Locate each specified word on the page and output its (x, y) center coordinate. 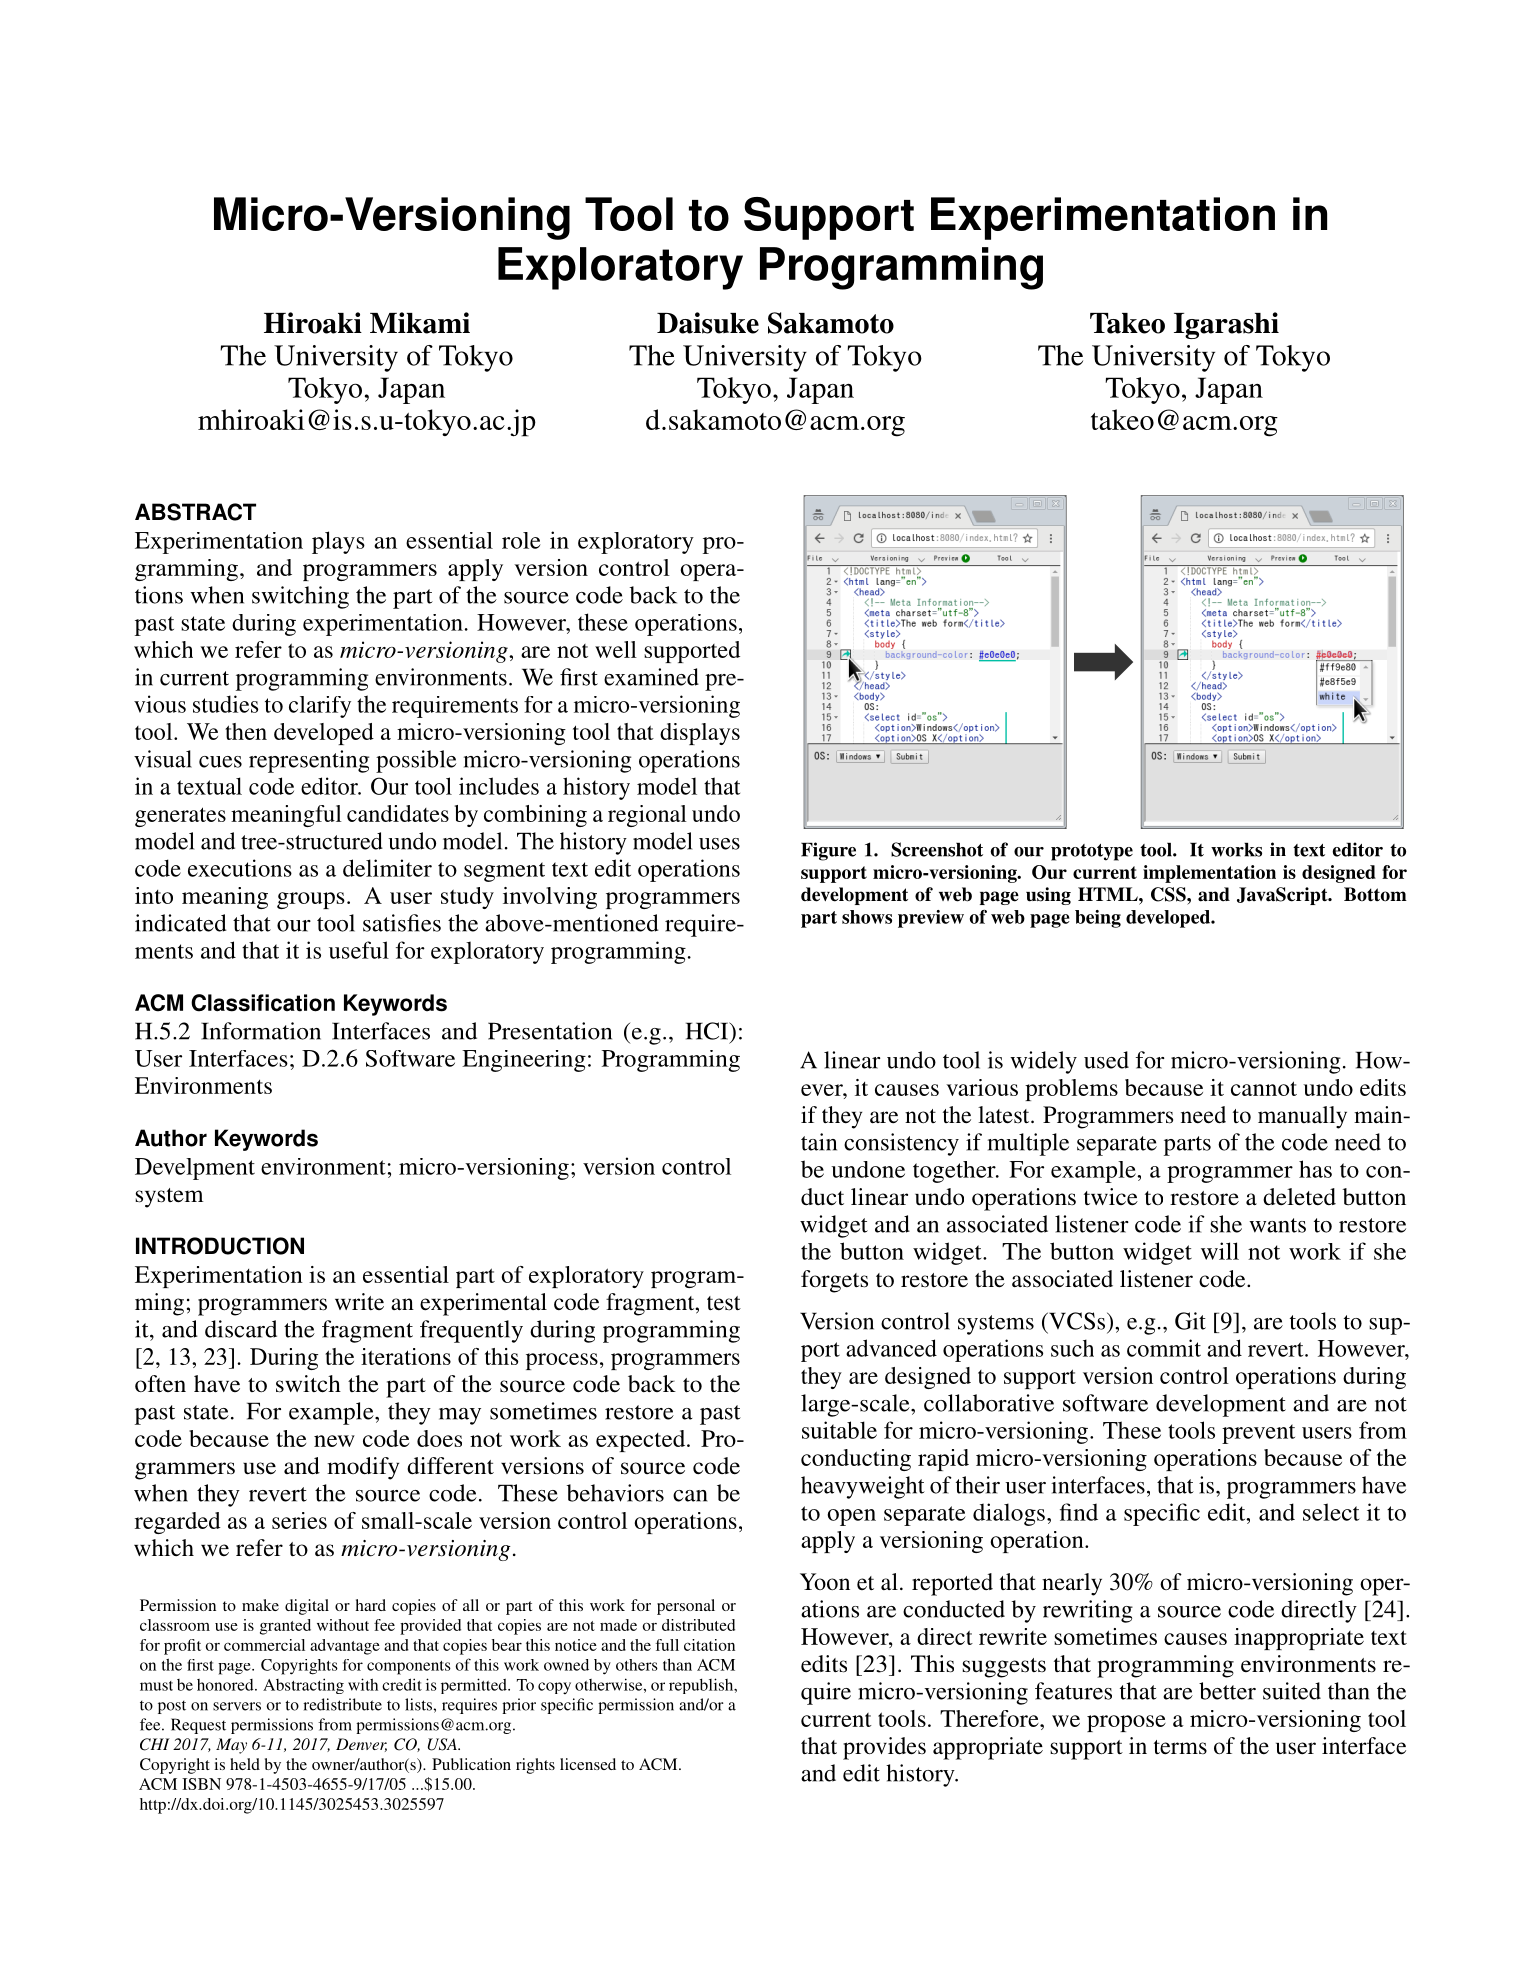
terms (1180, 1747)
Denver (361, 1745)
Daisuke (708, 323)
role (521, 540)
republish (702, 1686)
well (616, 649)
